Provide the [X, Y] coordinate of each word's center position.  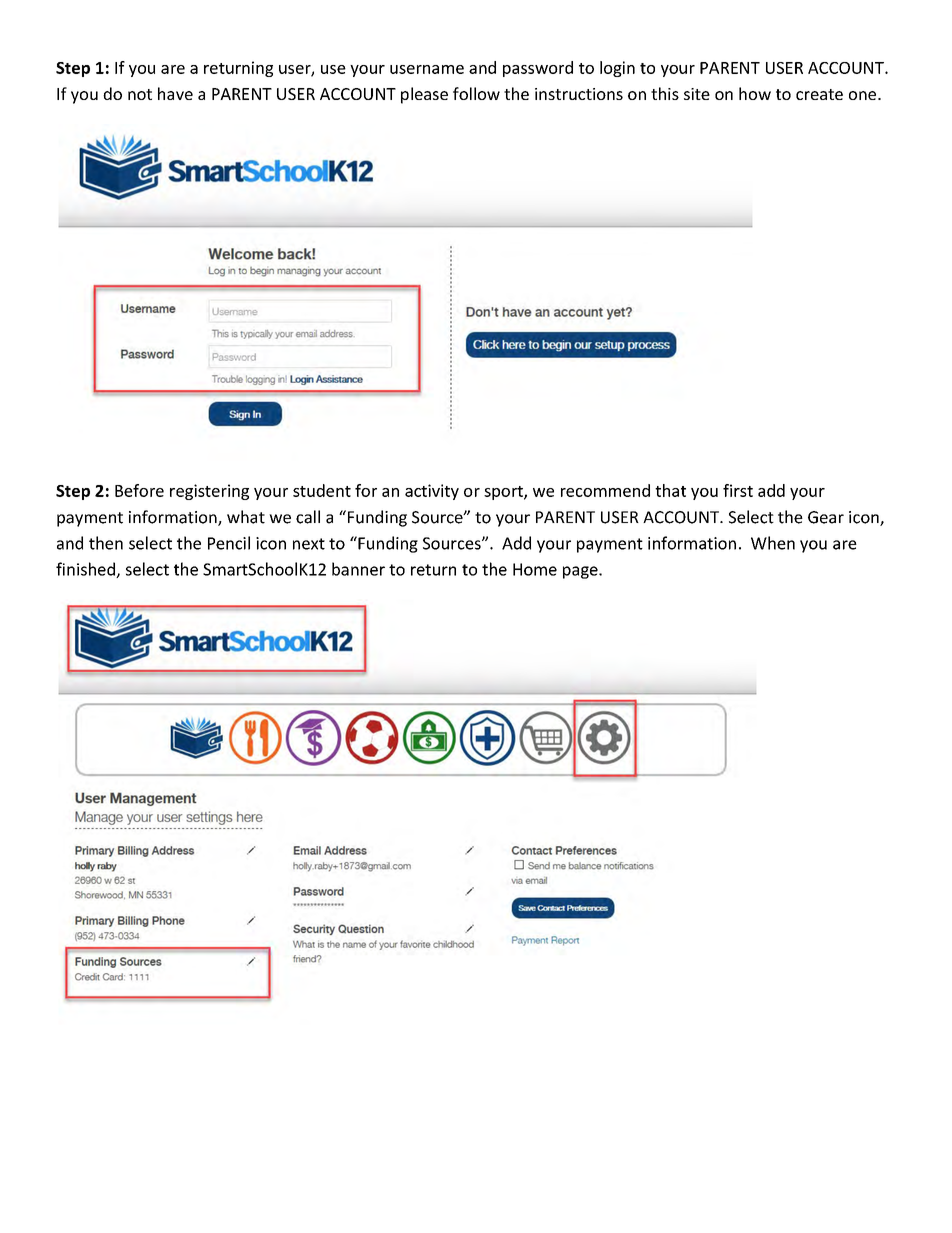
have [175, 93]
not [140, 94]
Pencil [229, 543]
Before [139, 490]
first [738, 490]
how [755, 93]
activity [432, 492]
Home [535, 569]
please [424, 95]
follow [476, 93]
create [819, 94]
